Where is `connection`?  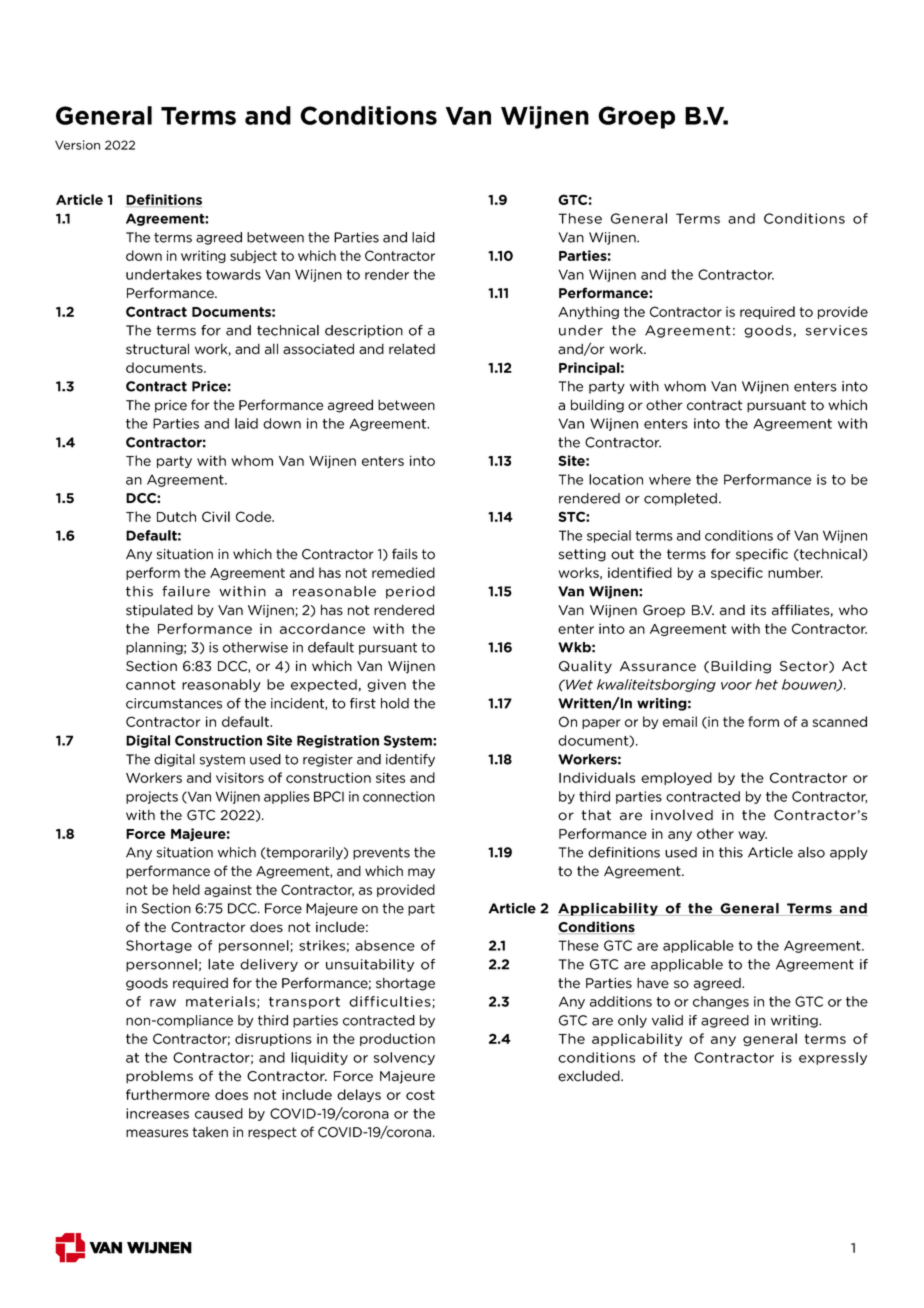
connection is located at coordinates (399, 796).
